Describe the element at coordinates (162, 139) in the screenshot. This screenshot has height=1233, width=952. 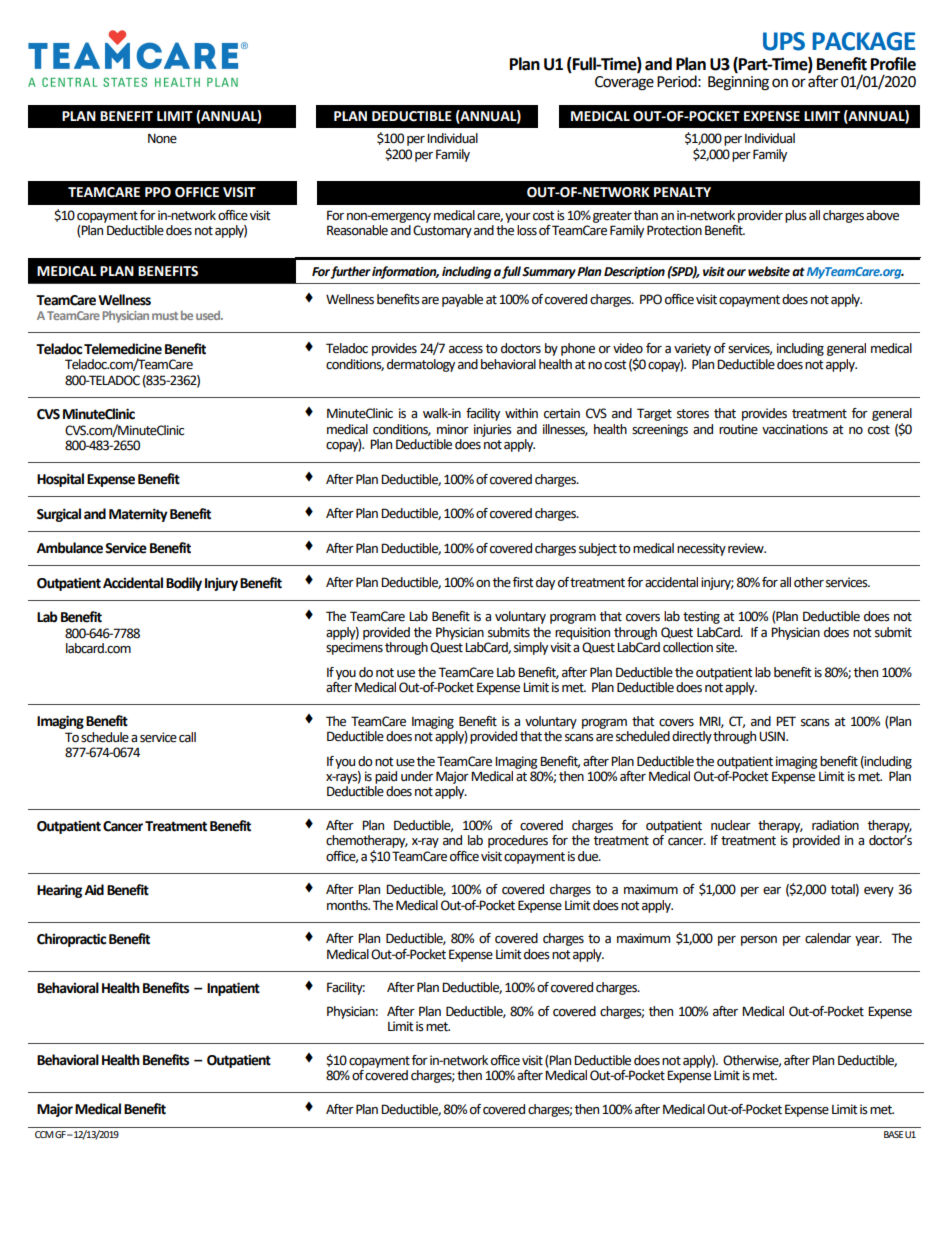
I see `None` at that location.
